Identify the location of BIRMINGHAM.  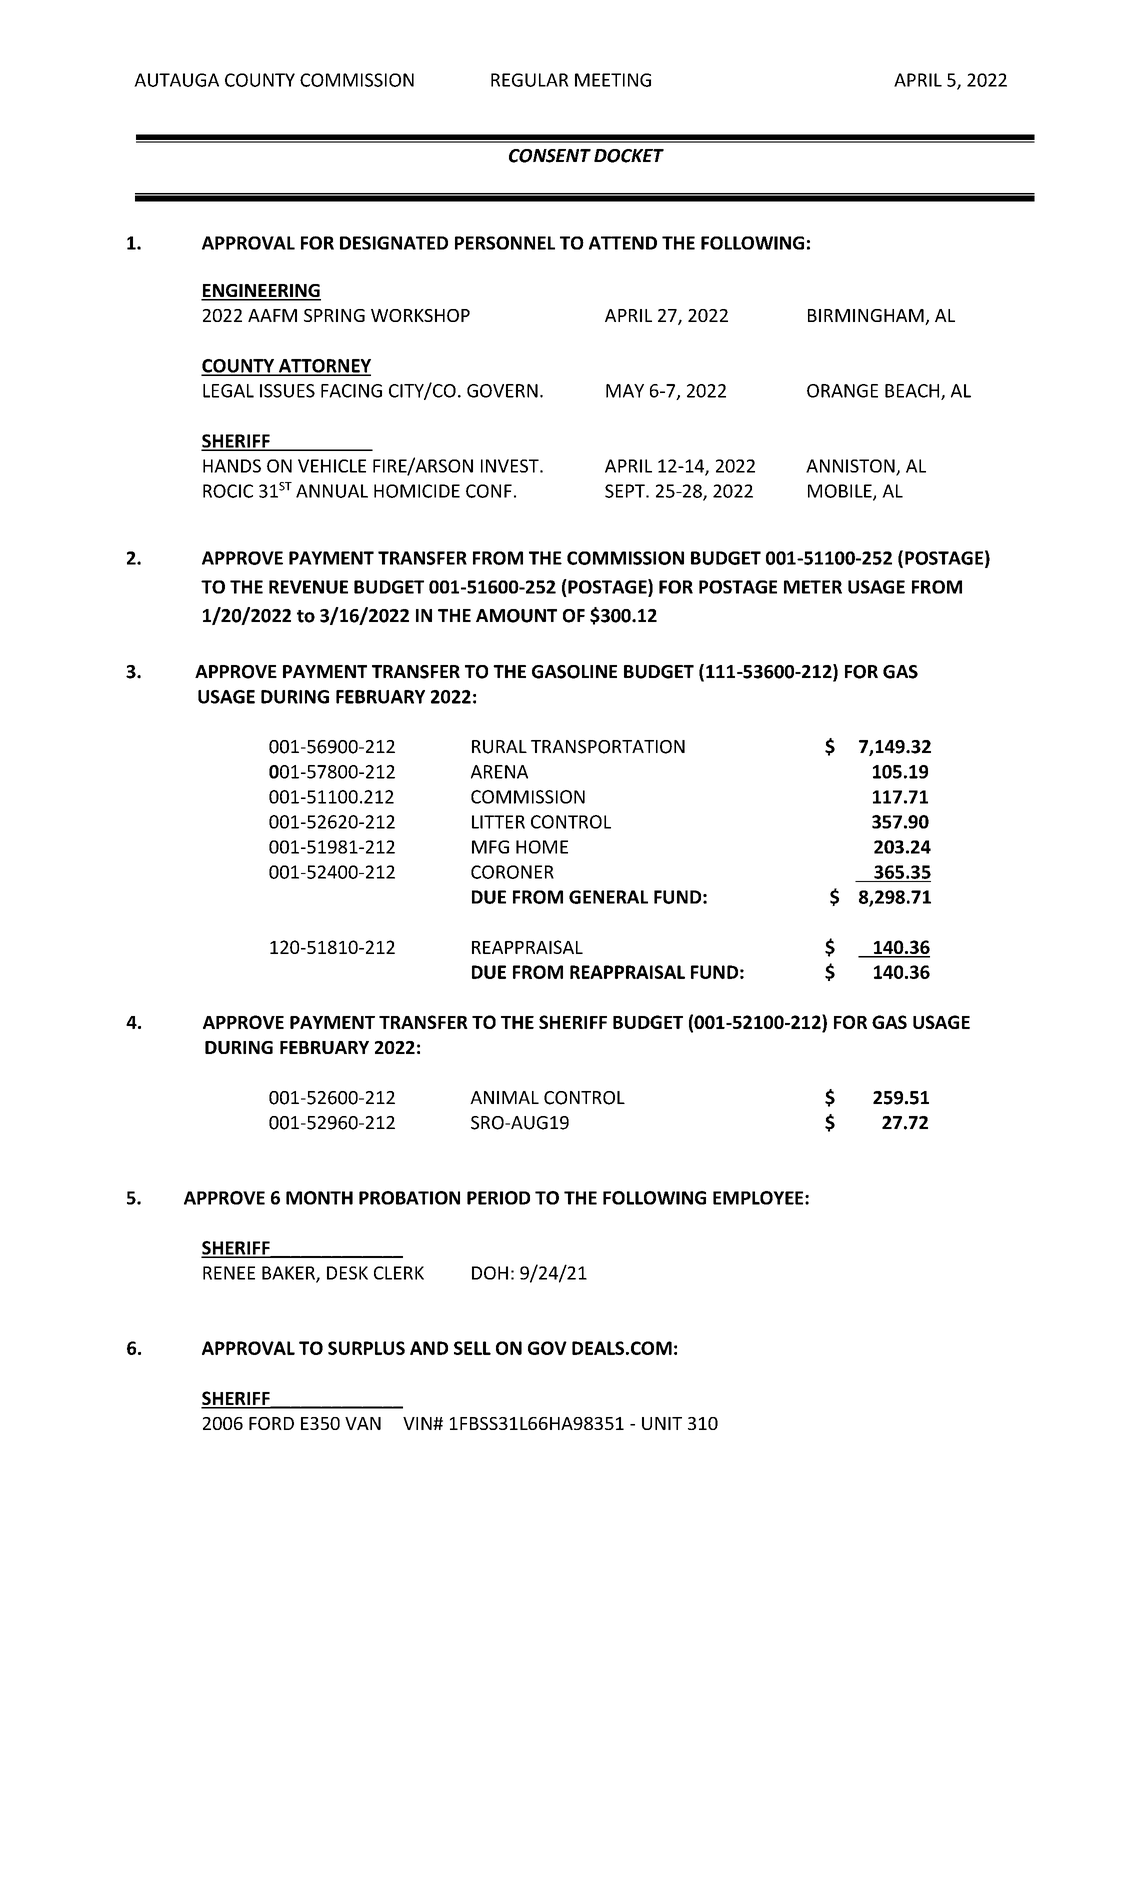
(867, 317).
